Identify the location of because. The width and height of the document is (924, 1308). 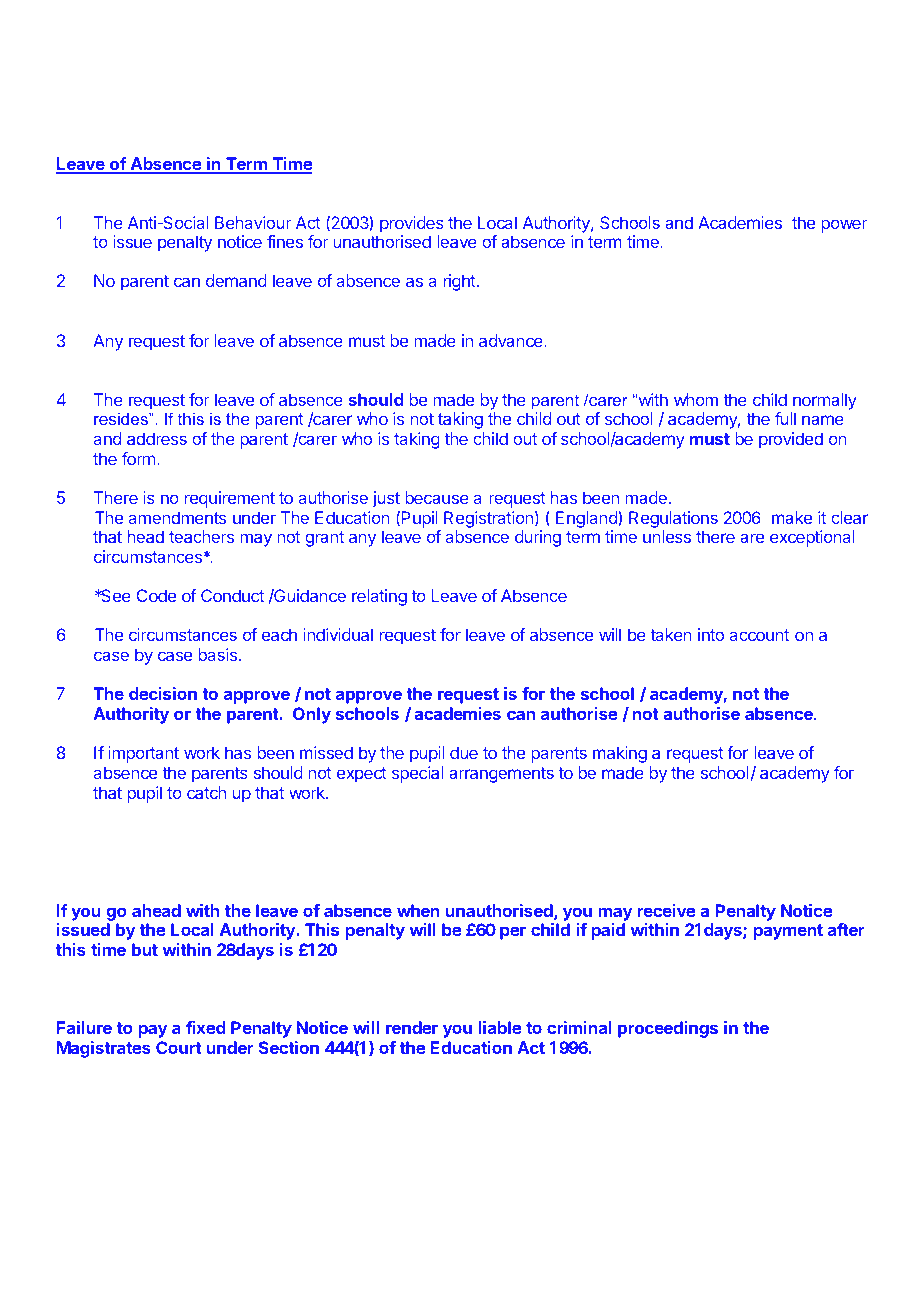
(437, 497).
